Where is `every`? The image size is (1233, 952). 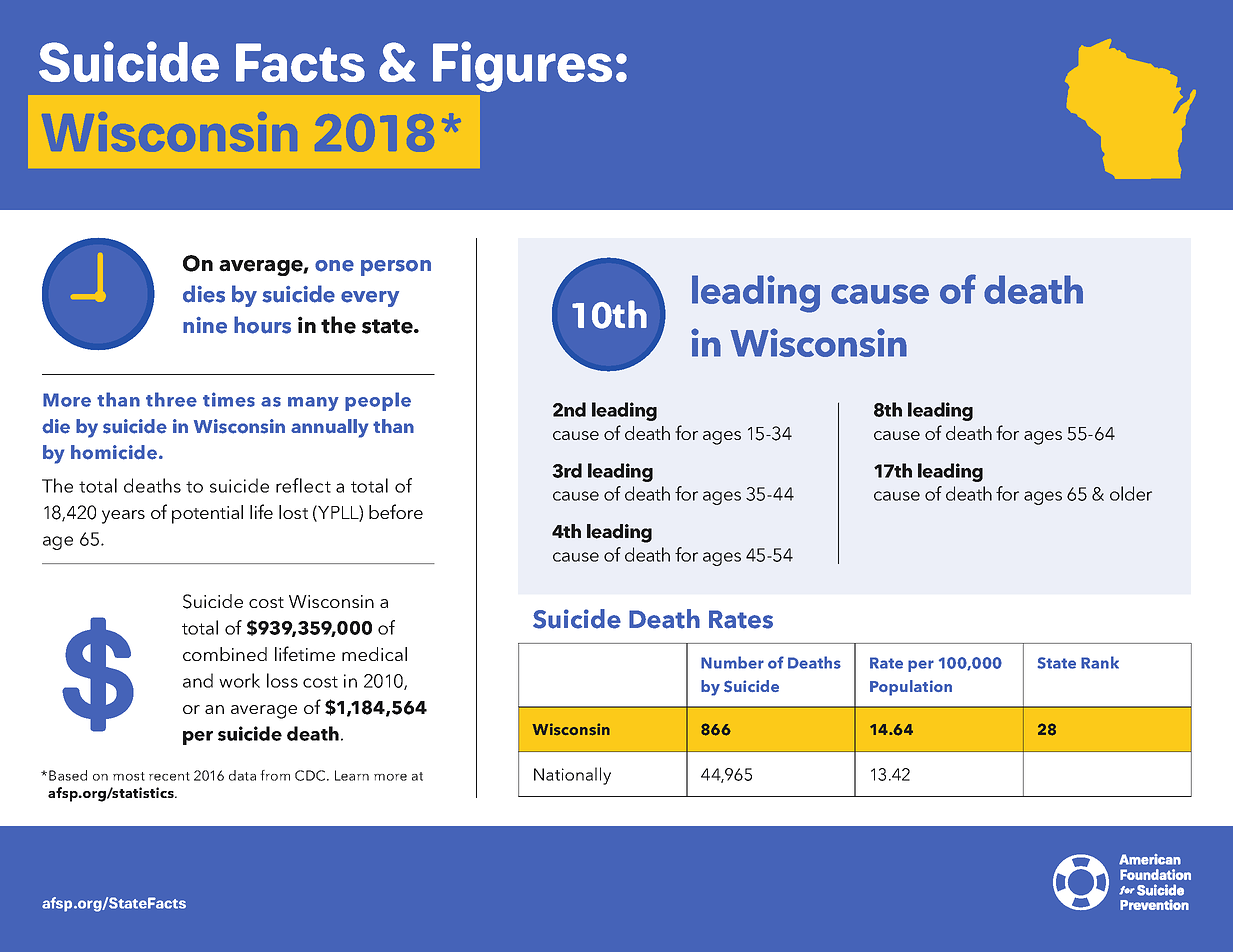 every is located at coordinates (370, 299).
